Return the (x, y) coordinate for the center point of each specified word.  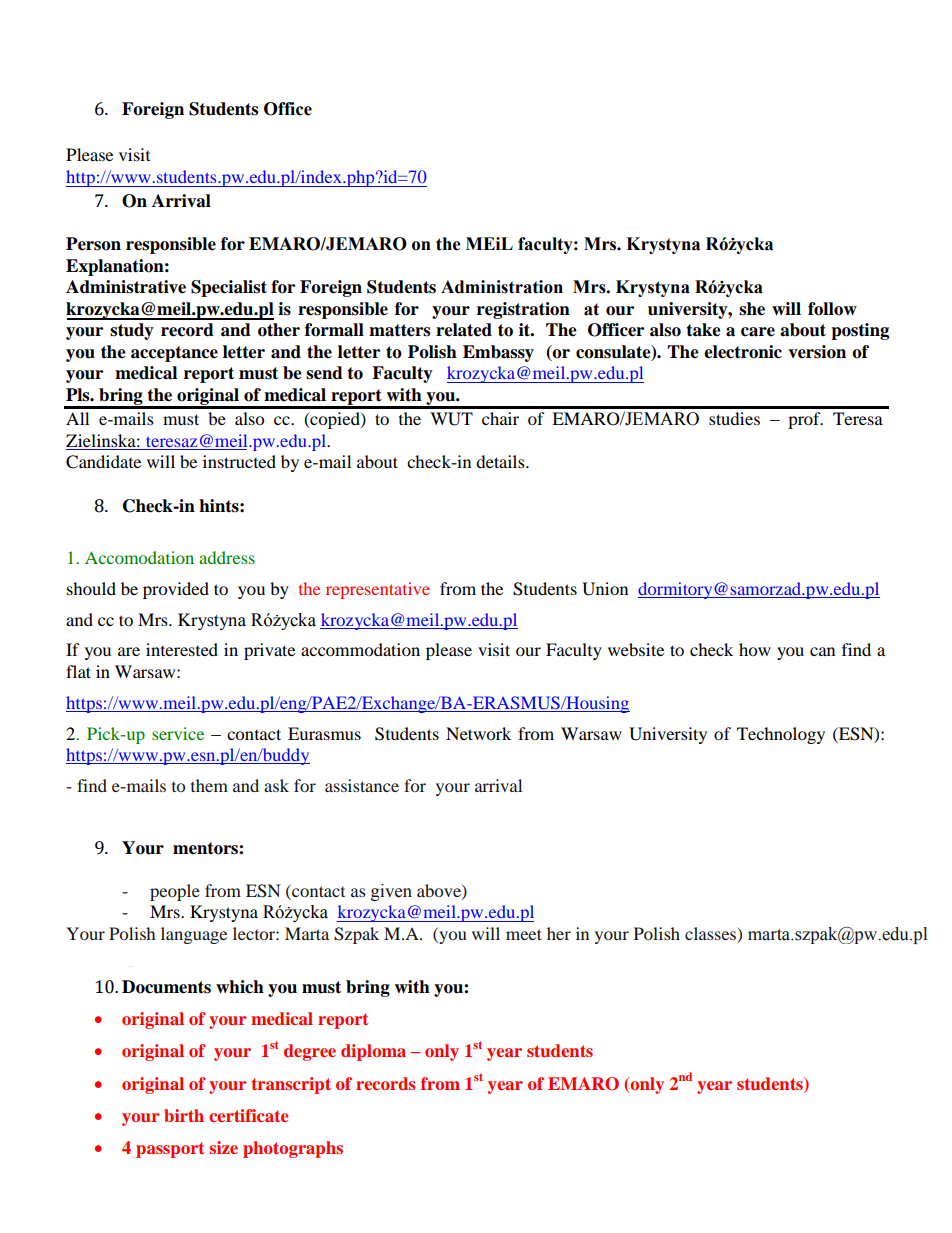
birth (184, 1115)
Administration (502, 287)
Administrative (126, 287)
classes (712, 934)
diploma (373, 1052)
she (752, 309)
